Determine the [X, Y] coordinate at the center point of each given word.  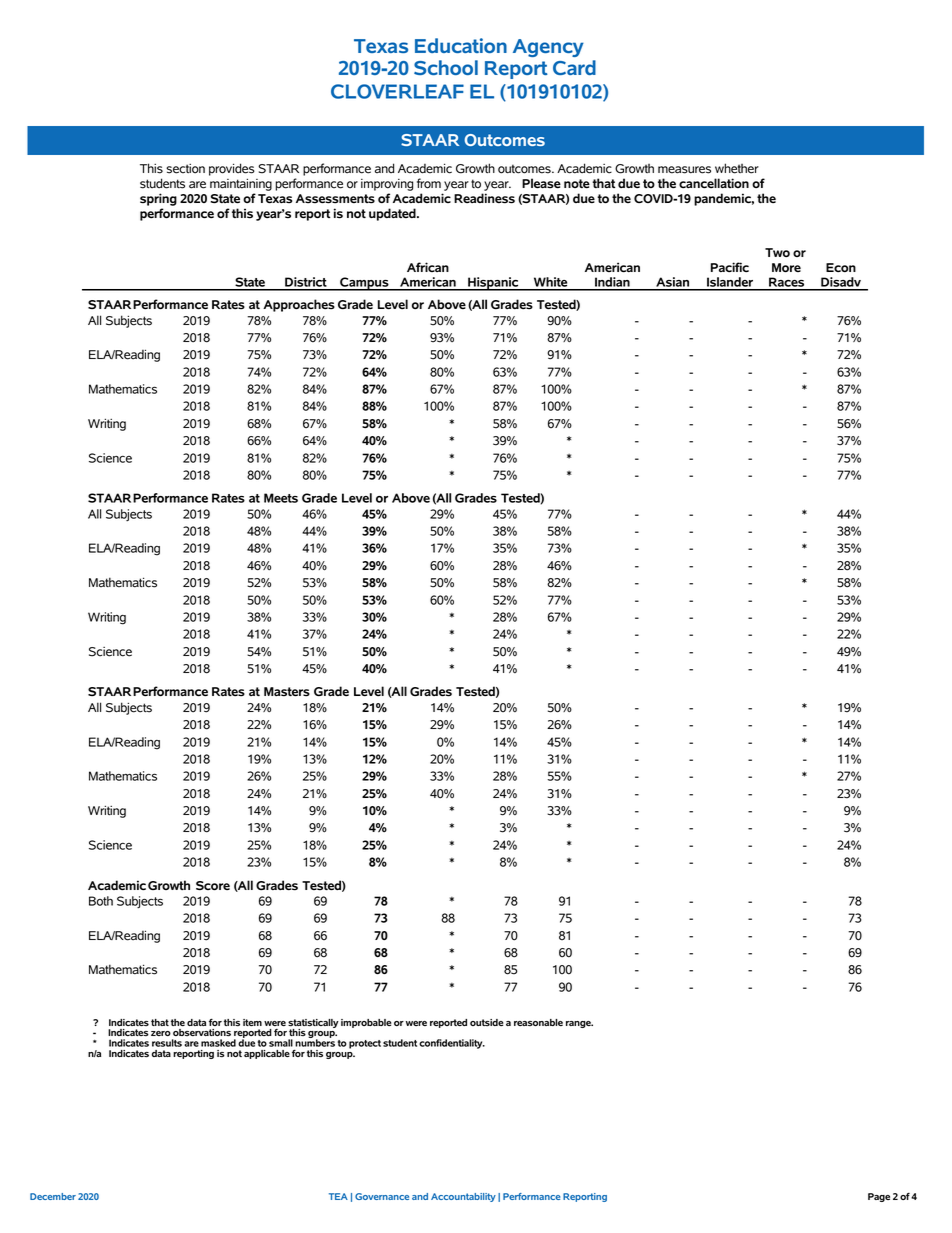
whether [737, 168]
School [446, 67]
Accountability [463, 1197]
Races [787, 283]
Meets [281, 498]
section [185, 168]
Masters [287, 692]
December [53, 1196]
